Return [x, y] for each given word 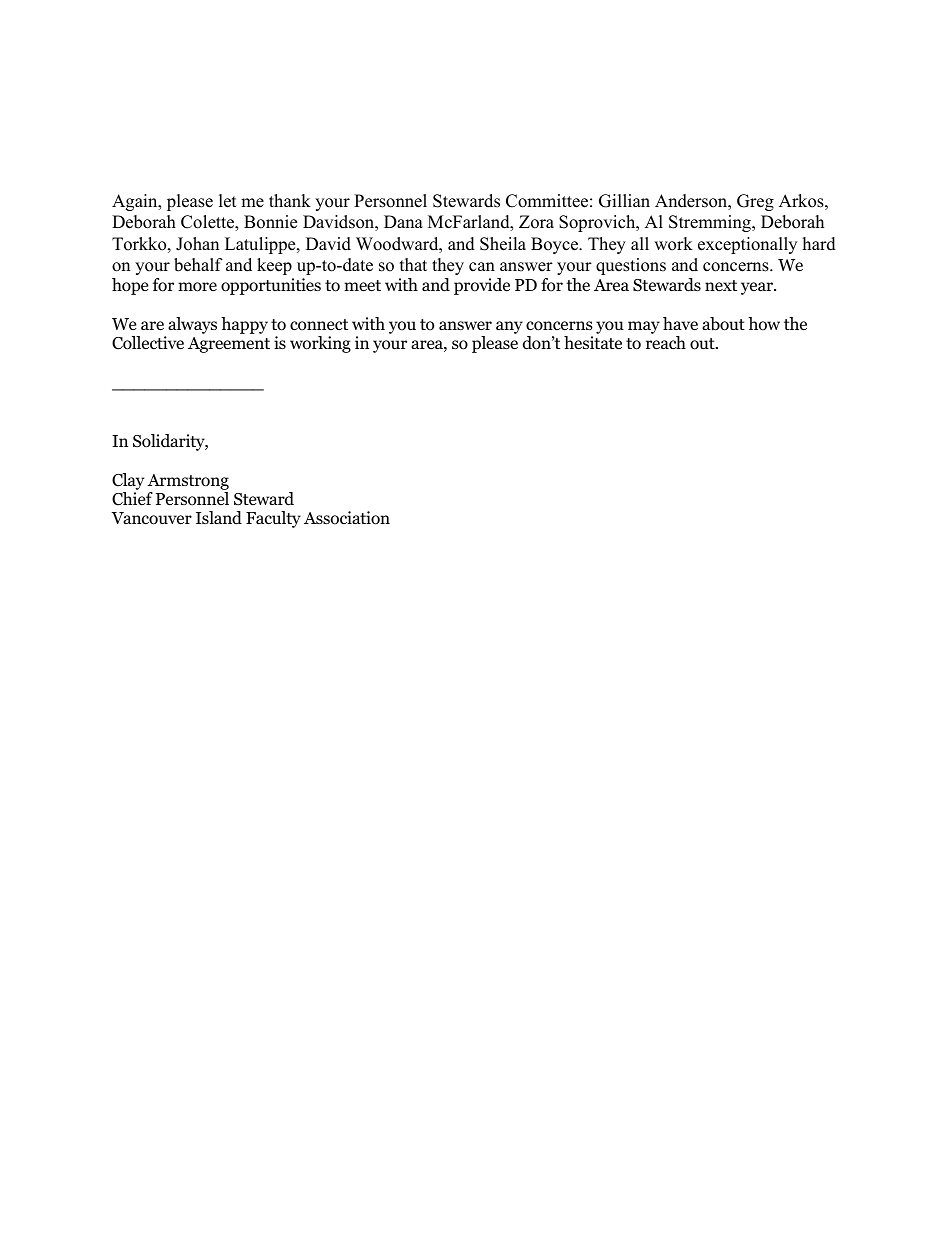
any [509, 327]
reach [666, 343]
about [723, 324]
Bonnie [270, 222]
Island [219, 518]
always [192, 325]
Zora [536, 222]
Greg [755, 202]
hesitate [593, 343]
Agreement [229, 345]
